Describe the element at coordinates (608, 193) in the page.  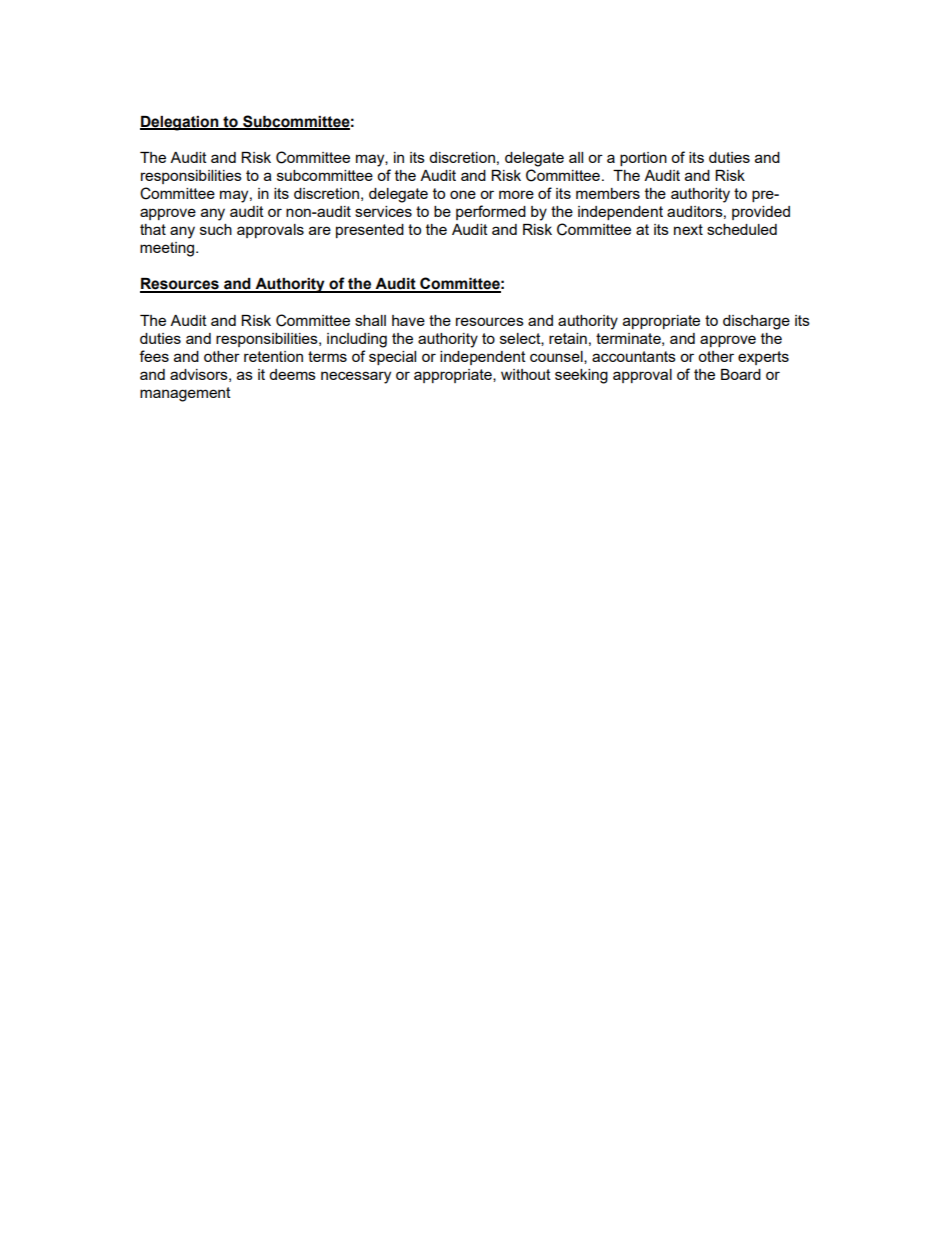
I see `members` at that location.
